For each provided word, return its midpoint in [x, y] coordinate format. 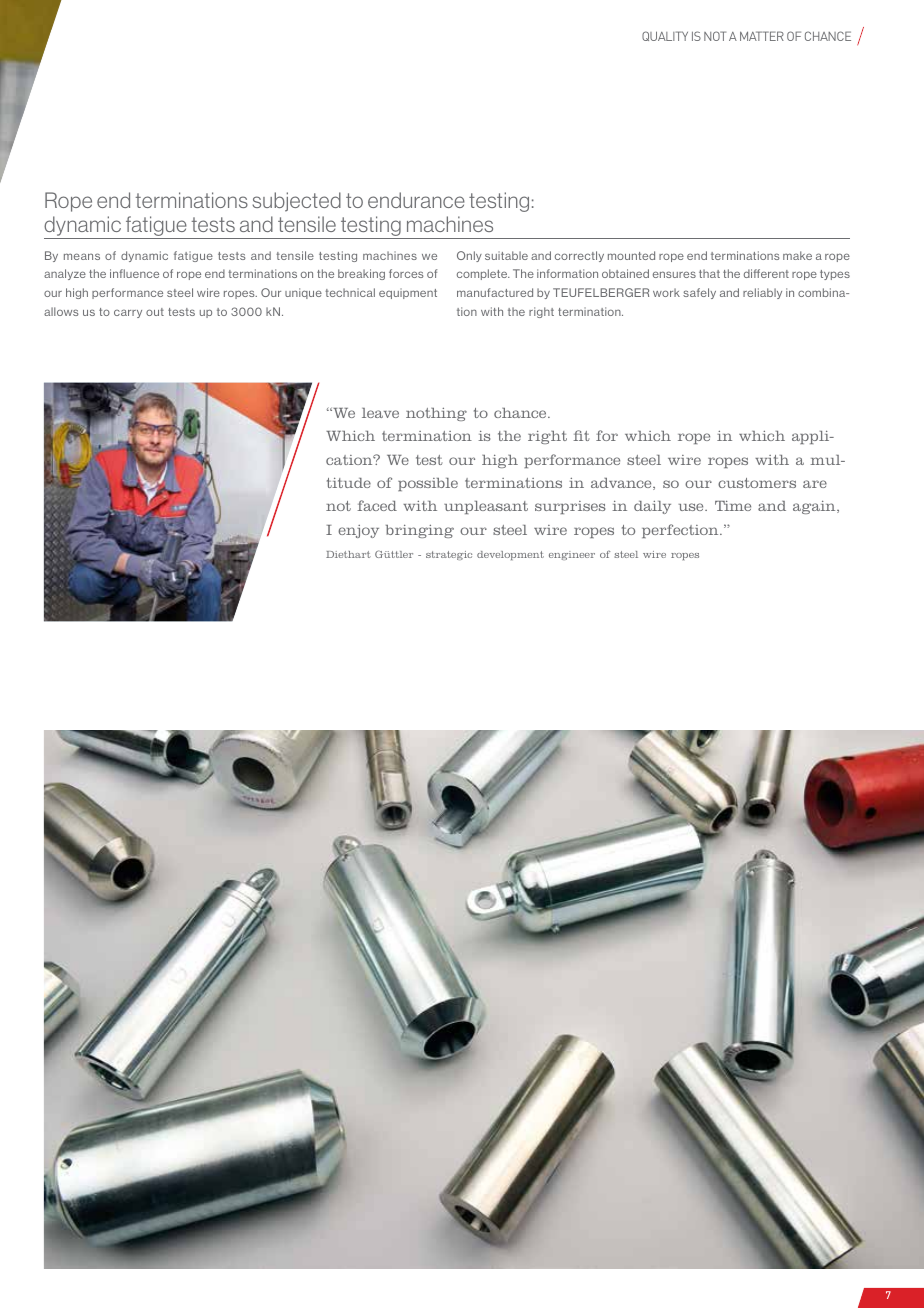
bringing [420, 531]
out [155, 312]
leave [380, 413]
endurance [416, 200]
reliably [762, 293]
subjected [296, 202]
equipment [408, 293]
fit [581, 435]
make [797, 255]
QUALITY [665, 36]
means [82, 256]
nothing [436, 414]
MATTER [762, 36]
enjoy [358, 531]
